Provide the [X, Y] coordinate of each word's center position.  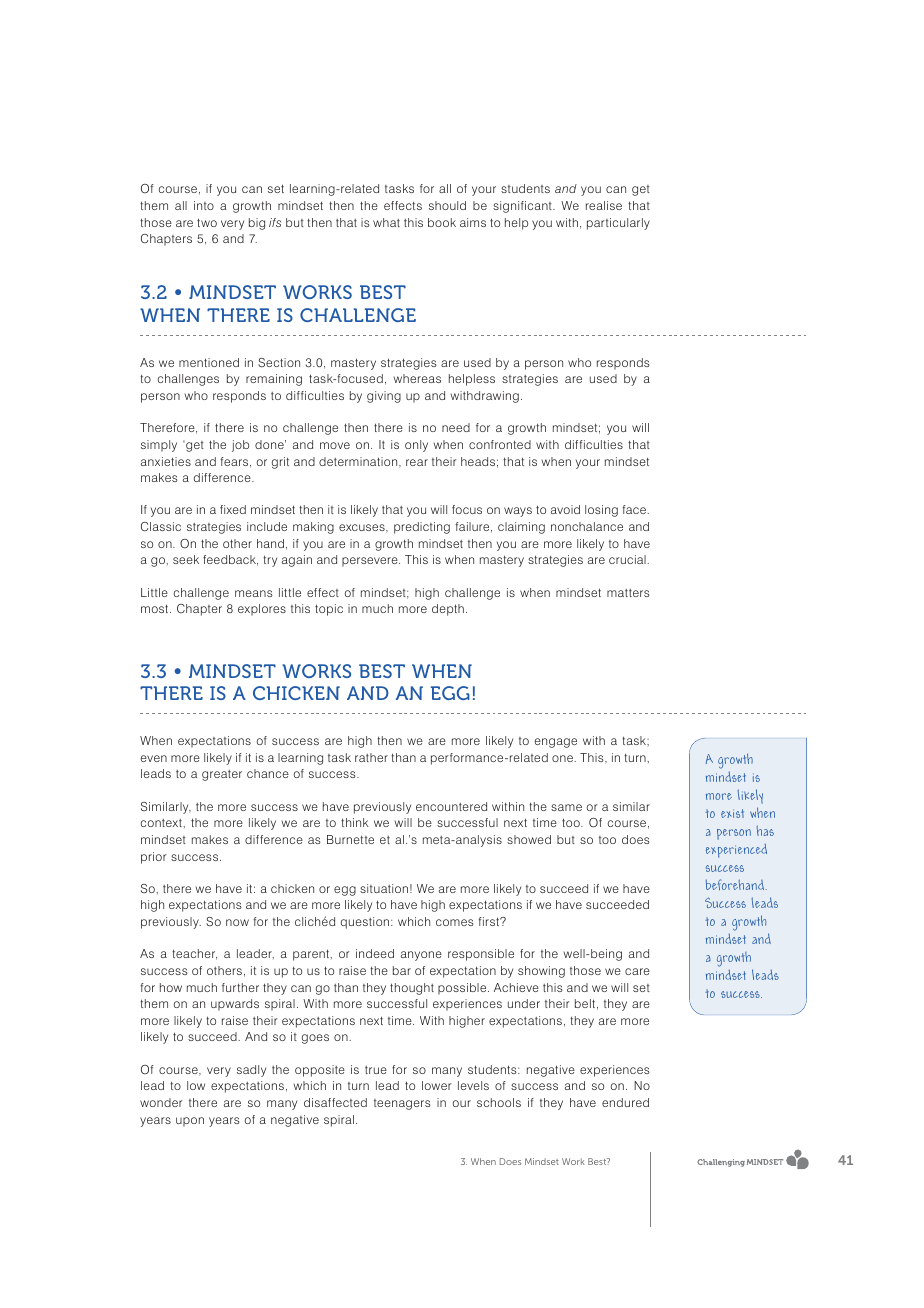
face [635, 509]
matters [628, 593]
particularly [618, 224]
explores [262, 610]
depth [448, 610]
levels [473, 1085]
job [240, 446]
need [456, 427]
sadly [251, 1071]
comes [455, 922]
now [237, 922]
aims [473, 222]
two [207, 222]
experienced [736, 851]
